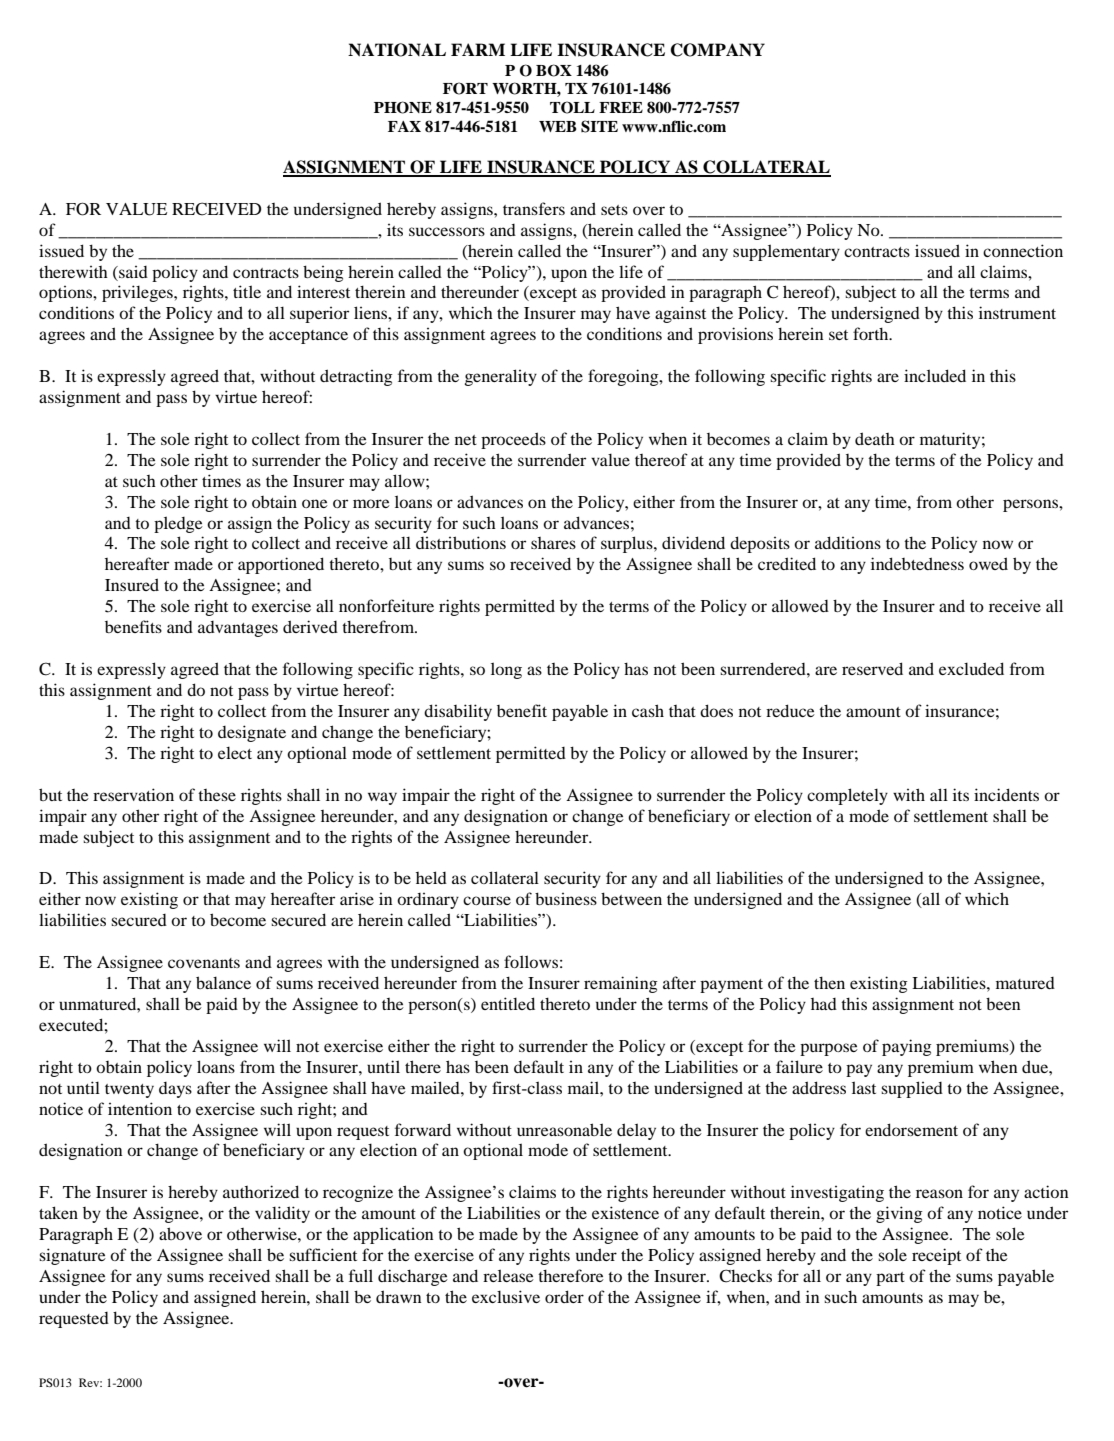 This screenshot has width=1114, height=1441. I want to click on receipt, so click(936, 1256).
